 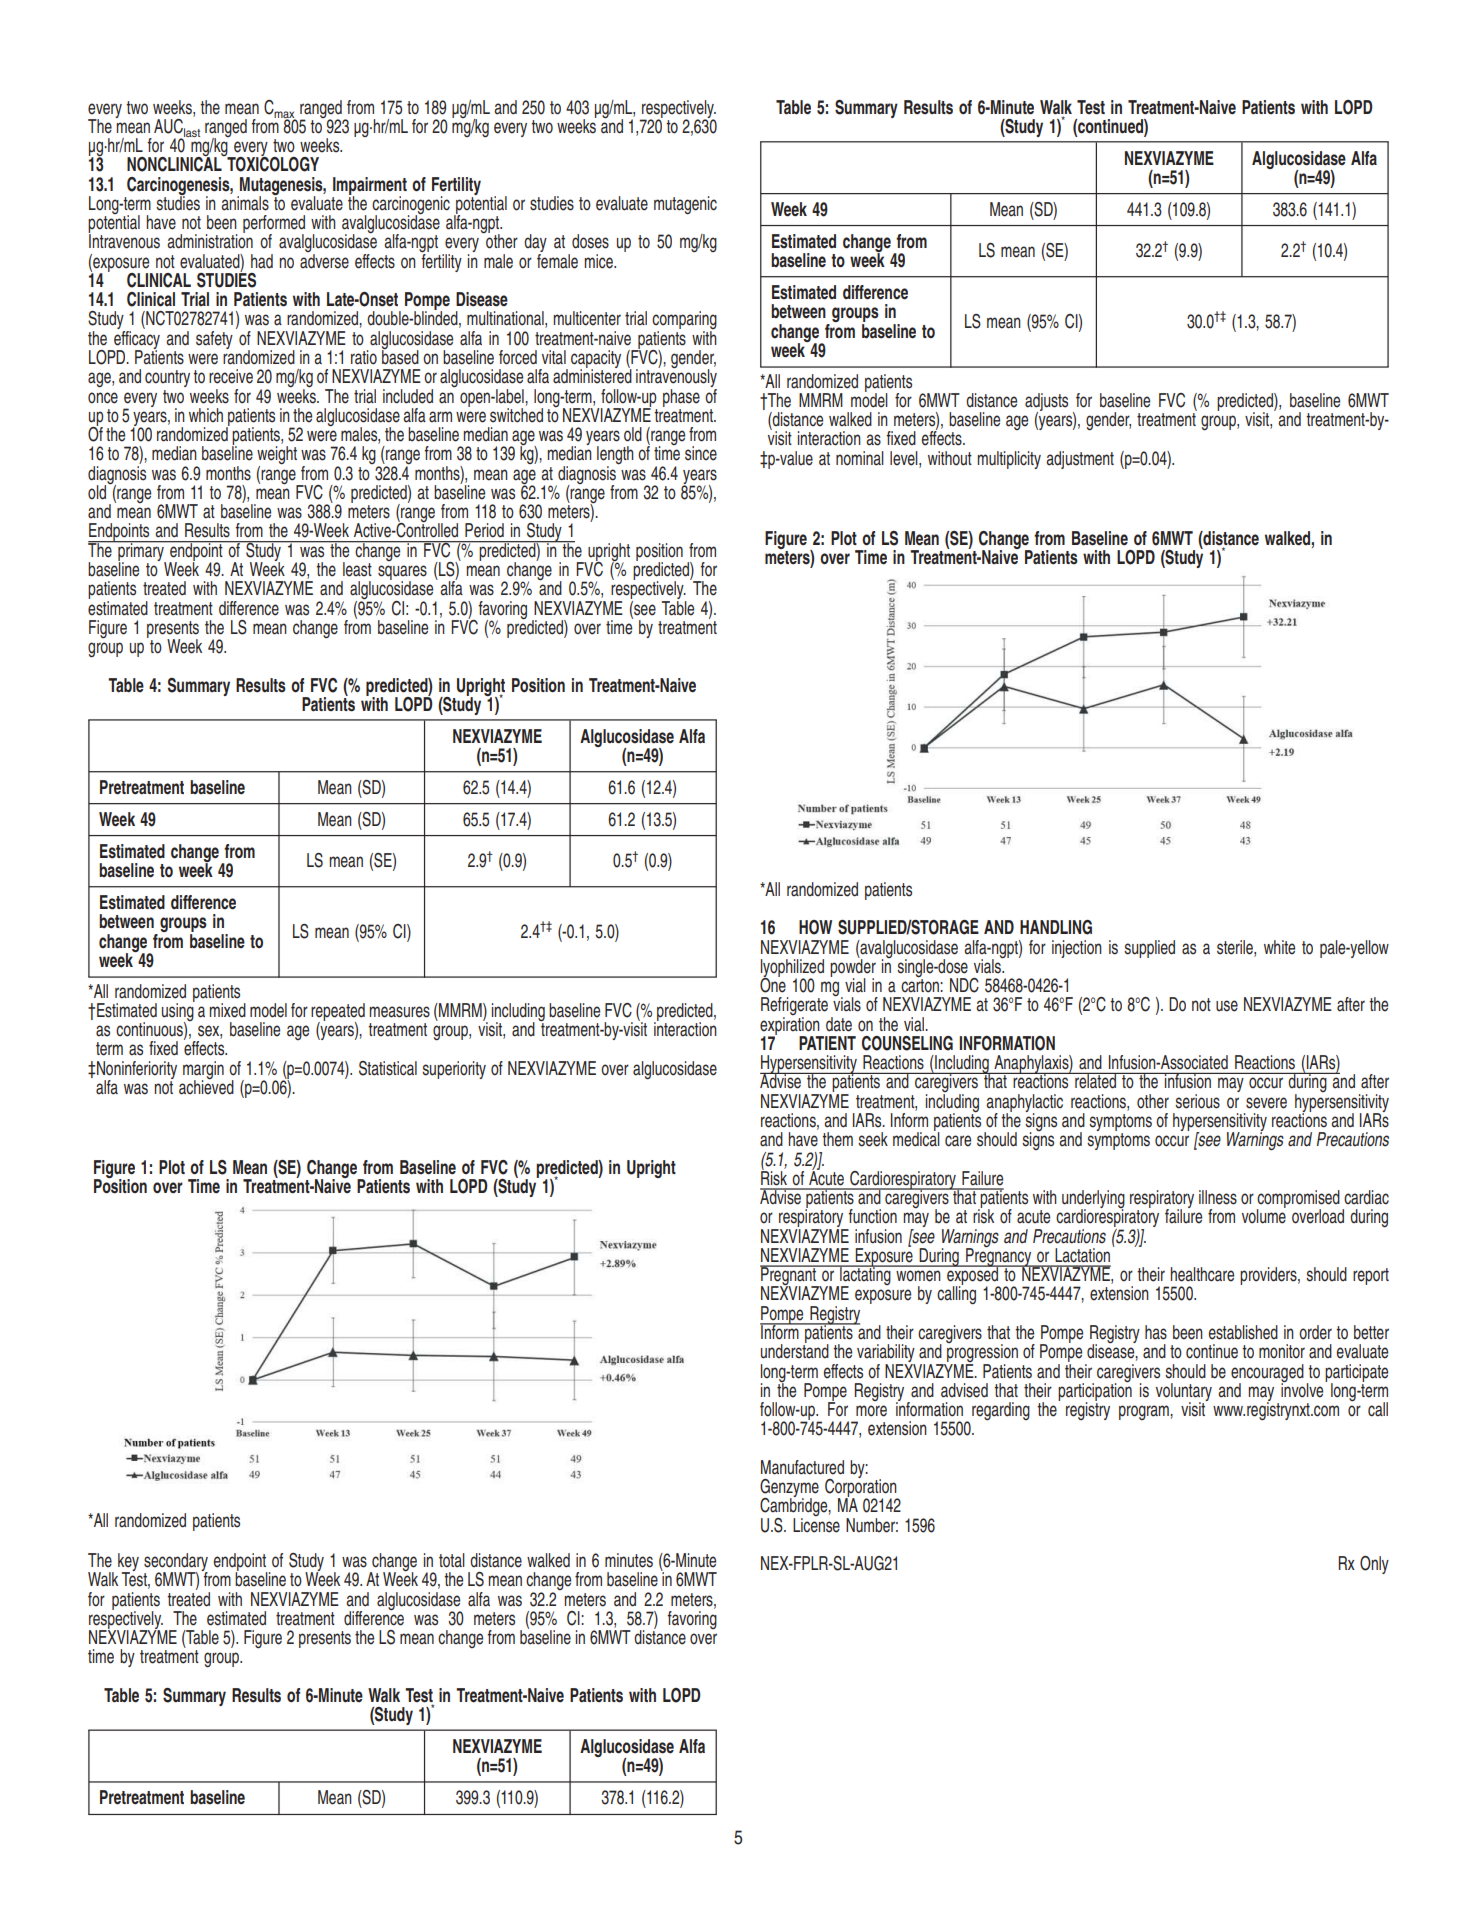 What do you see at coordinates (245, 203) in the document?
I see `animals` at bounding box center [245, 203].
